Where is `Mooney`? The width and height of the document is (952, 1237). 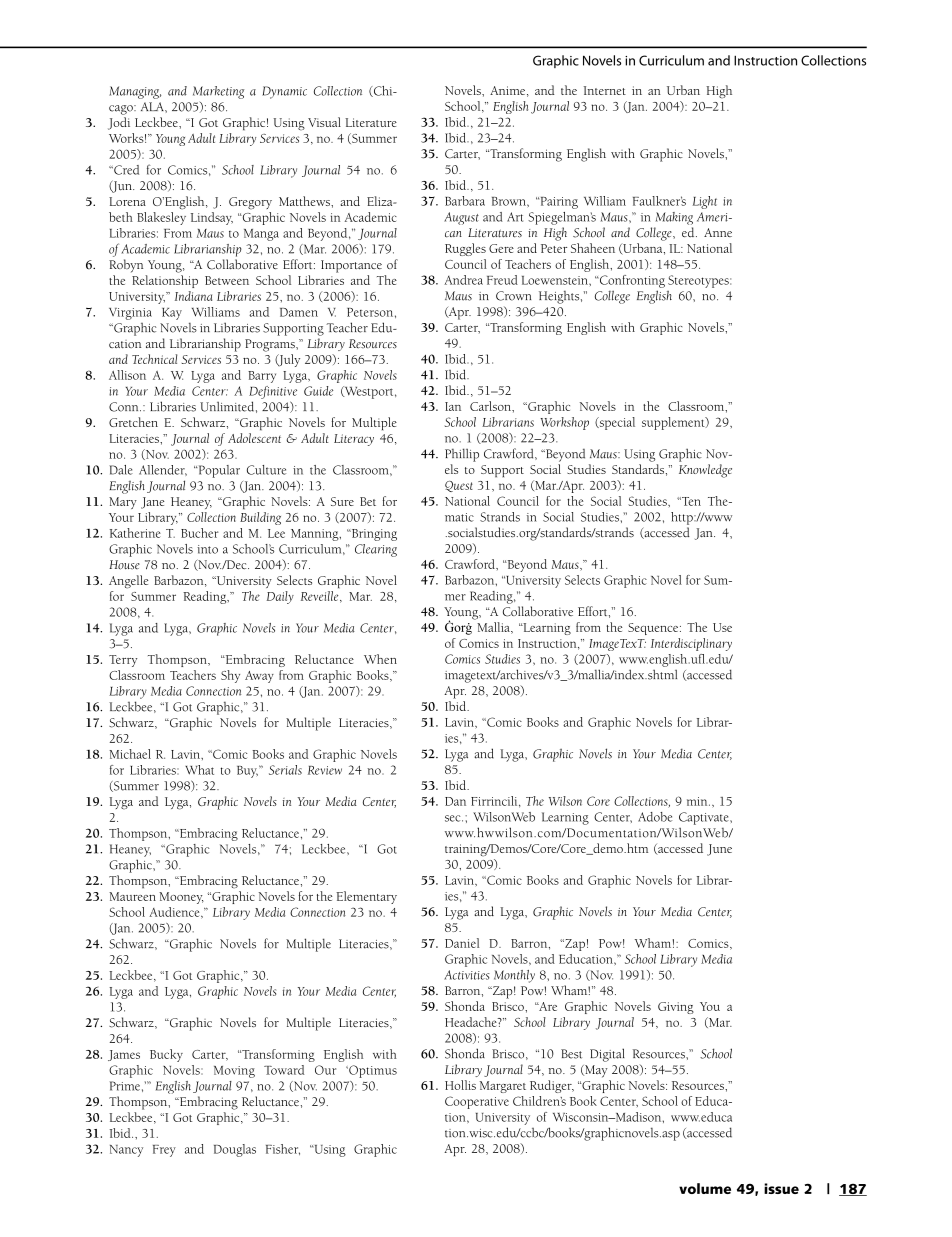 Mooney is located at coordinates (181, 898).
